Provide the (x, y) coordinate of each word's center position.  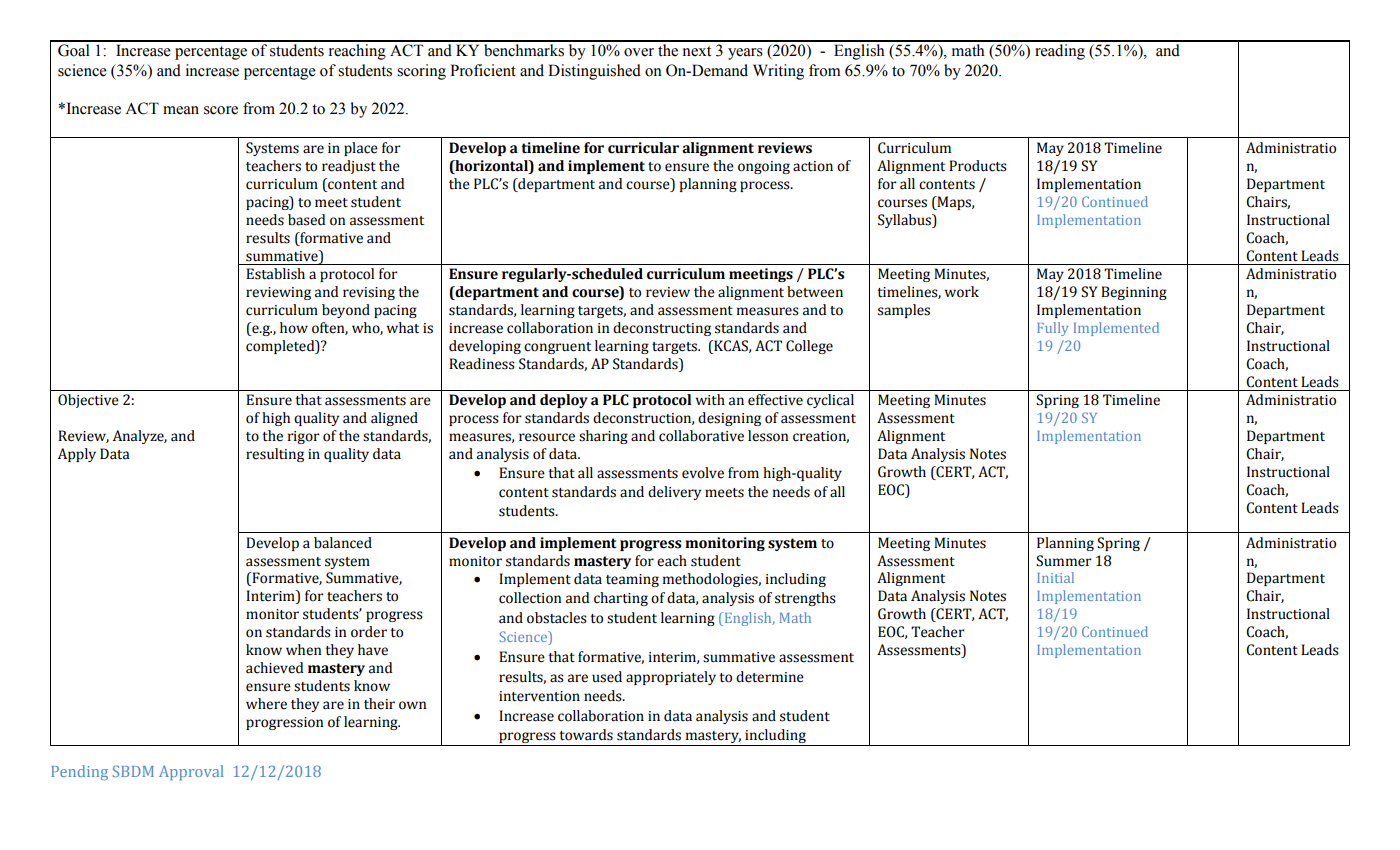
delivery (674, 493)
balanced (343, 543)
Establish (275, 274)
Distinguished (594, 72)
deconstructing (662, 329)
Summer (1064, 561)
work (962, 292)
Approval (191, 772)
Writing (778, 72)
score (221, 110)
